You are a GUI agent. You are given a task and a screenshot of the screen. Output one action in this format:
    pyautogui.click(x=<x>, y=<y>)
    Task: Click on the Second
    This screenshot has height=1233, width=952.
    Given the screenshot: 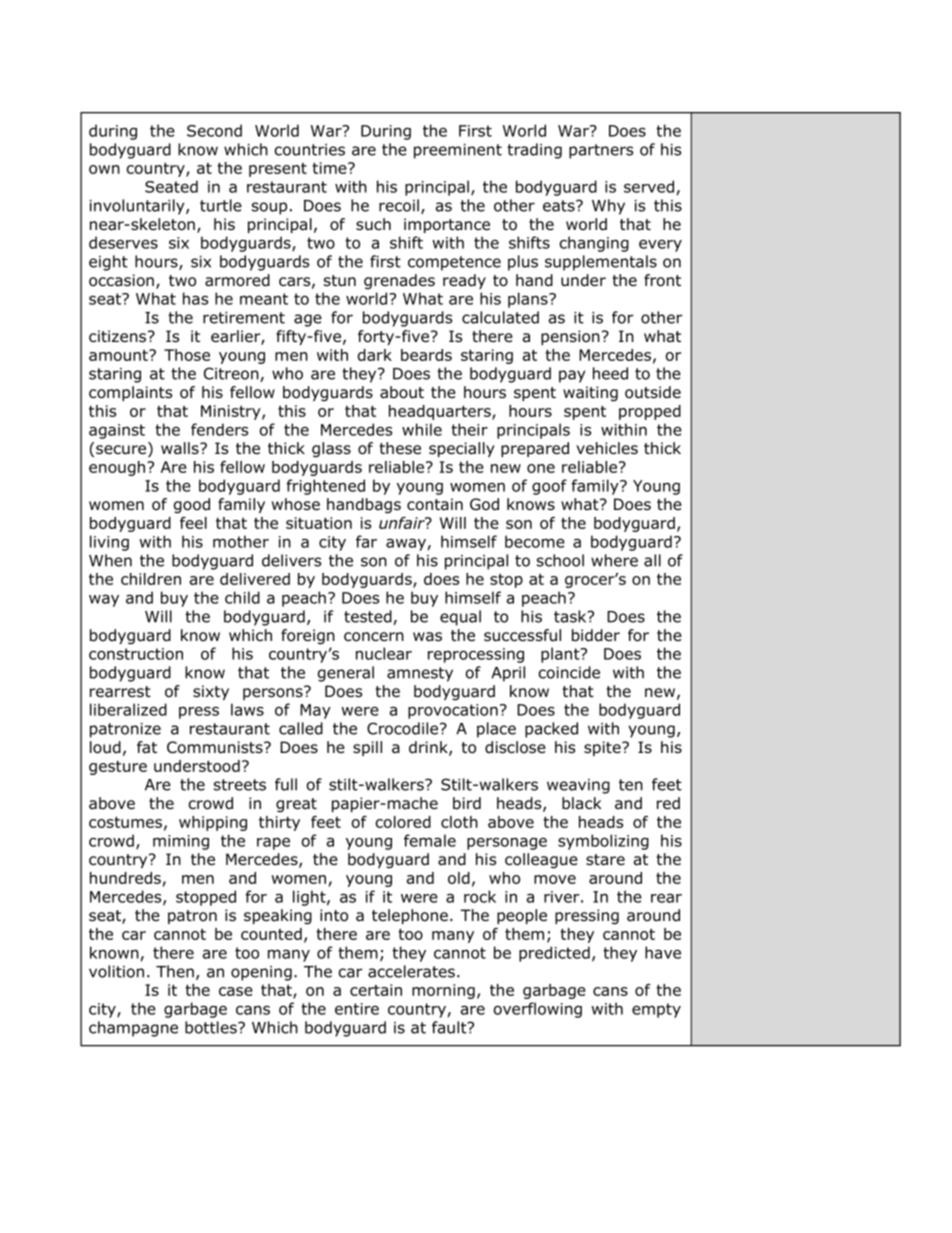 What is the action you would take?
    pyautogui.click(x=214, y=130)
